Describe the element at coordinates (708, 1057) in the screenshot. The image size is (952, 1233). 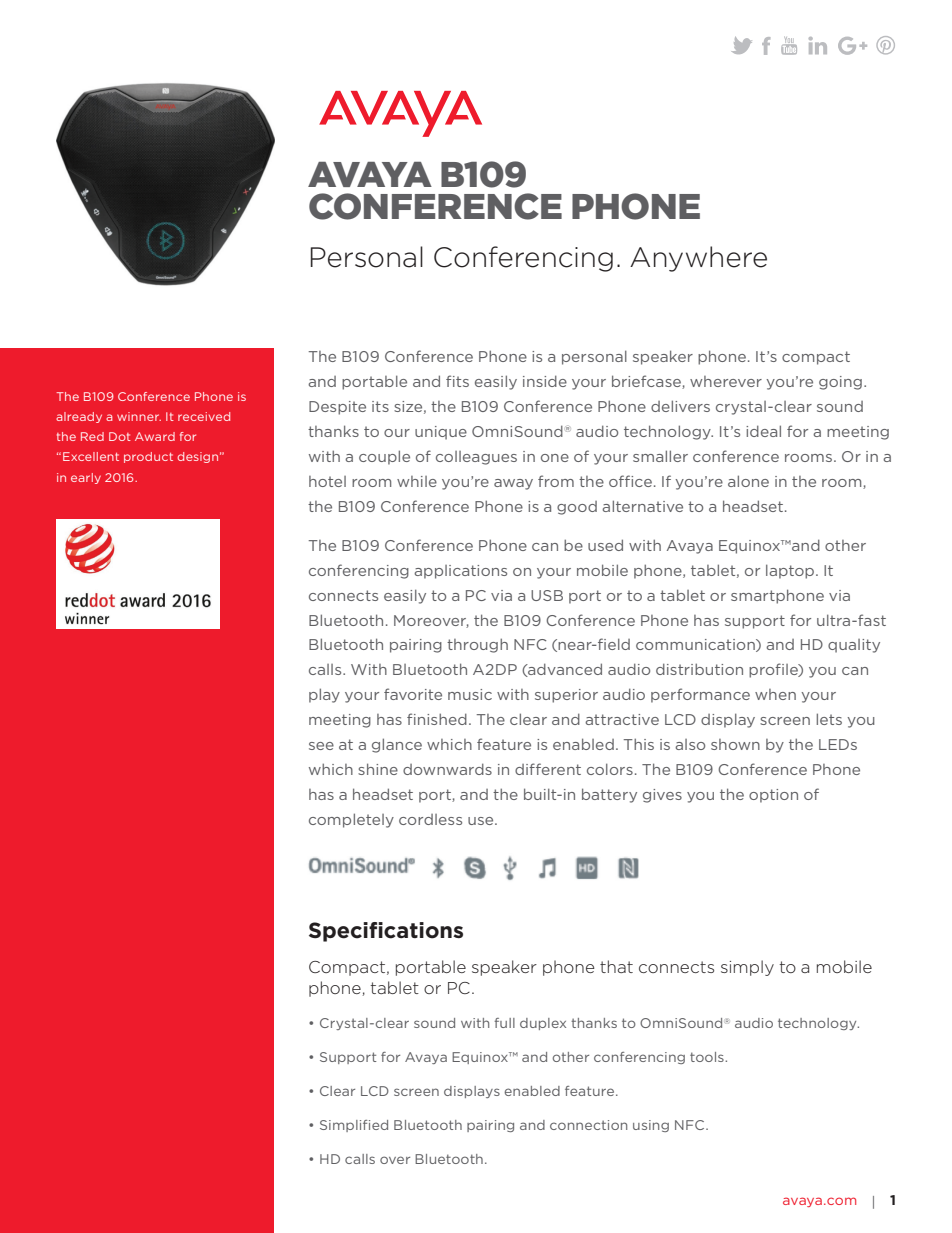
I see `tools` at that location.
